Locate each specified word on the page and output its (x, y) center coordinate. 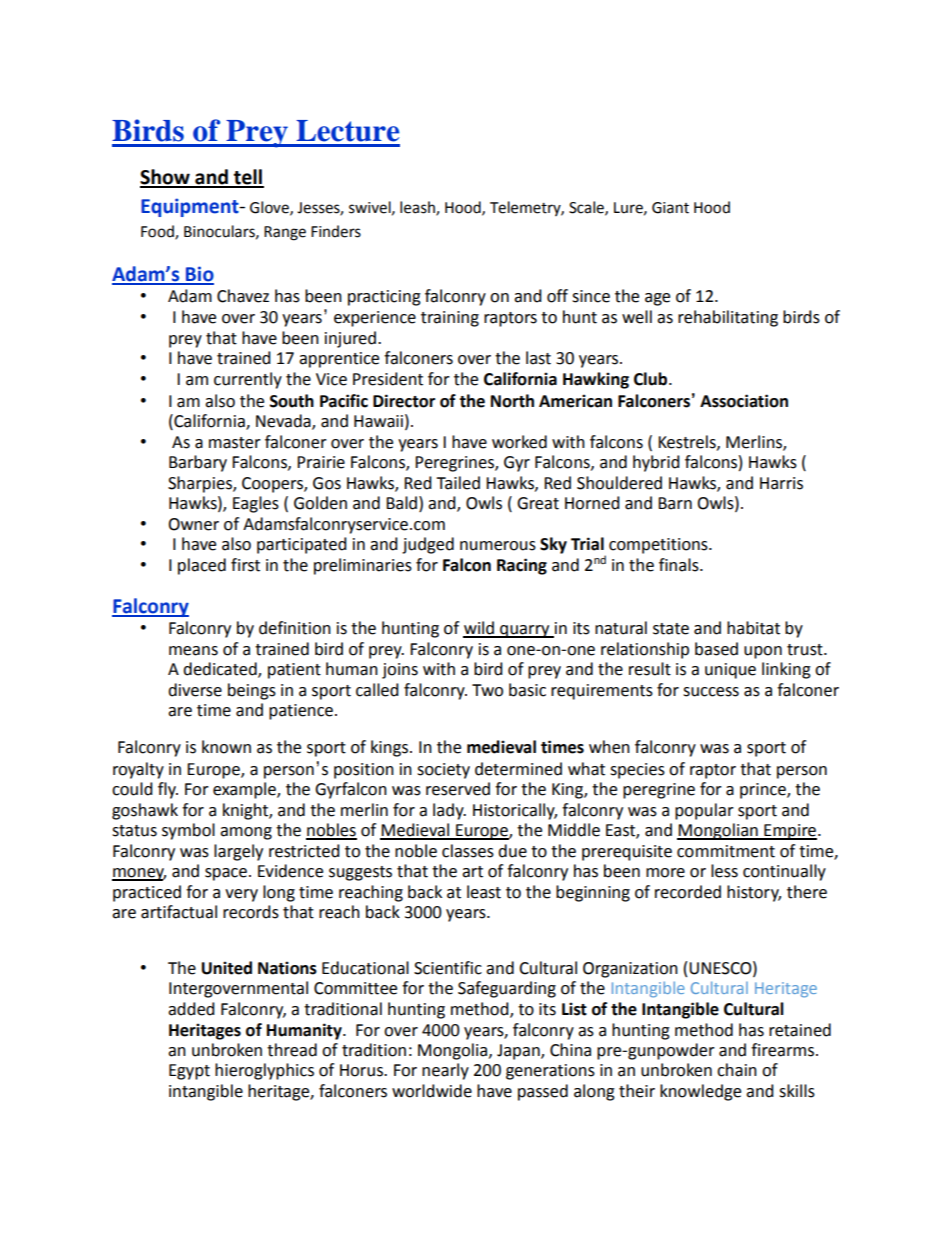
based (716, 649)
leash (418, 208)
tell (248, 178)
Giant (670, 208)
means (193, 651)
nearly (445, 1071)
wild (479, 629)
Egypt (189, 1072)
